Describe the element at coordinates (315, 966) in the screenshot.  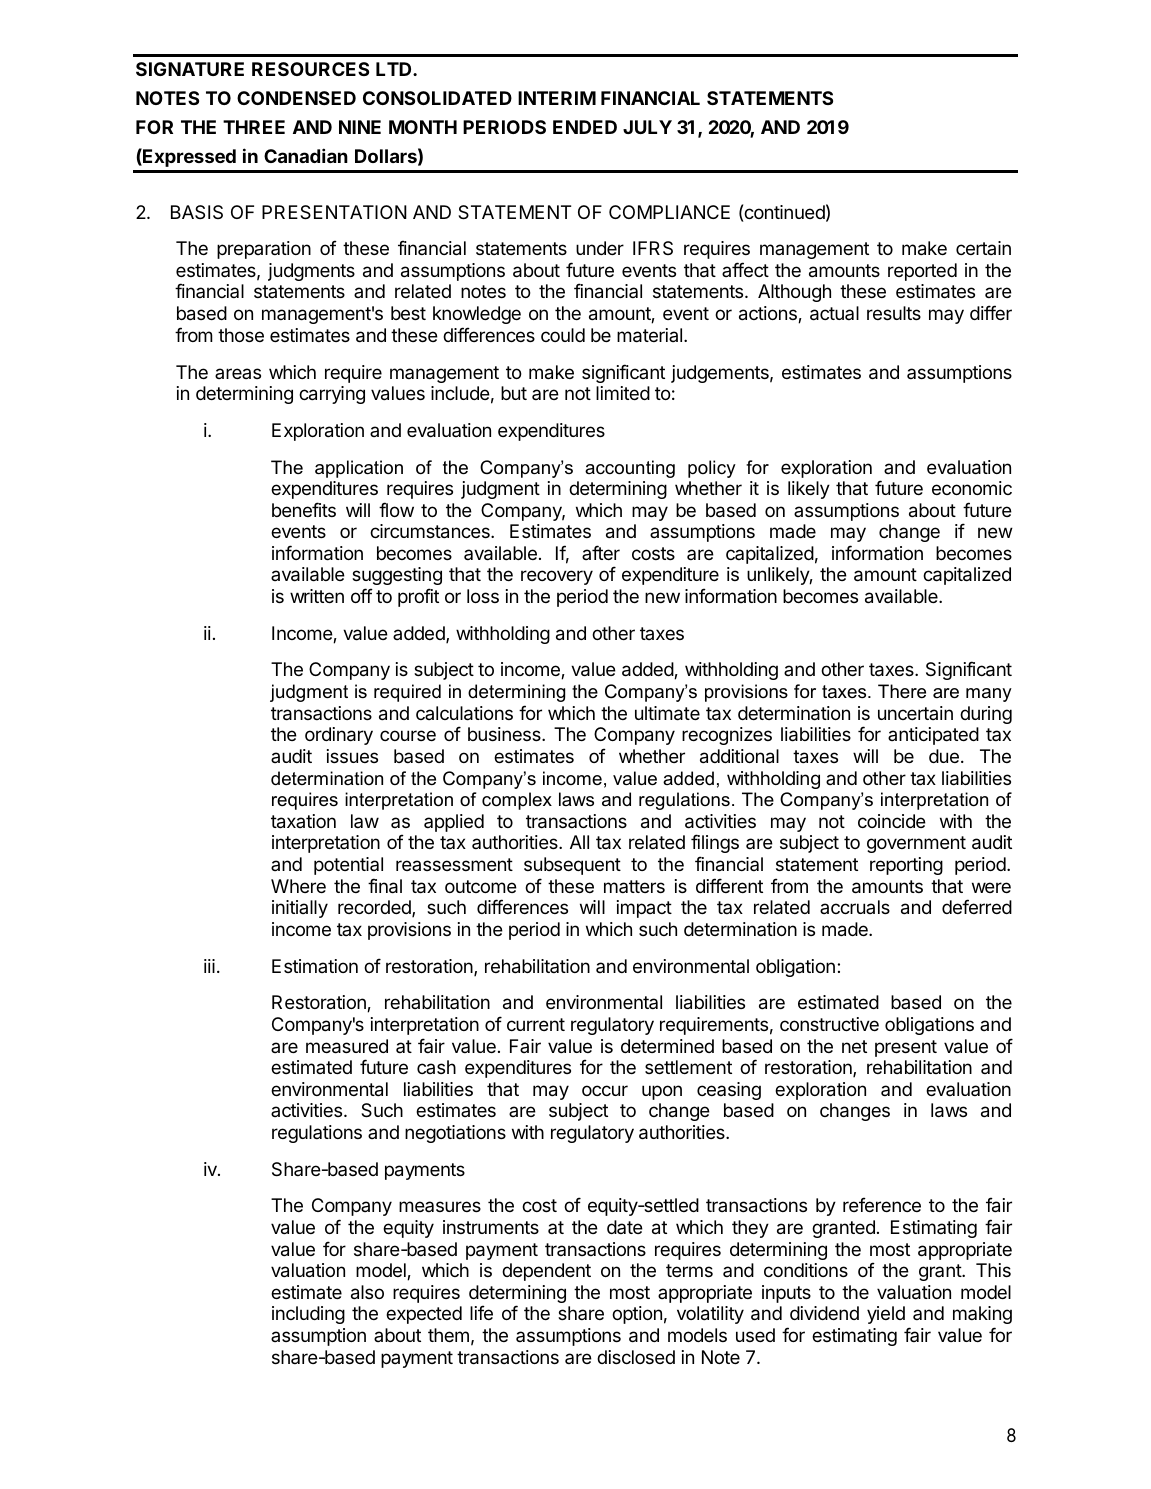
I see `Estimation` at that location.
